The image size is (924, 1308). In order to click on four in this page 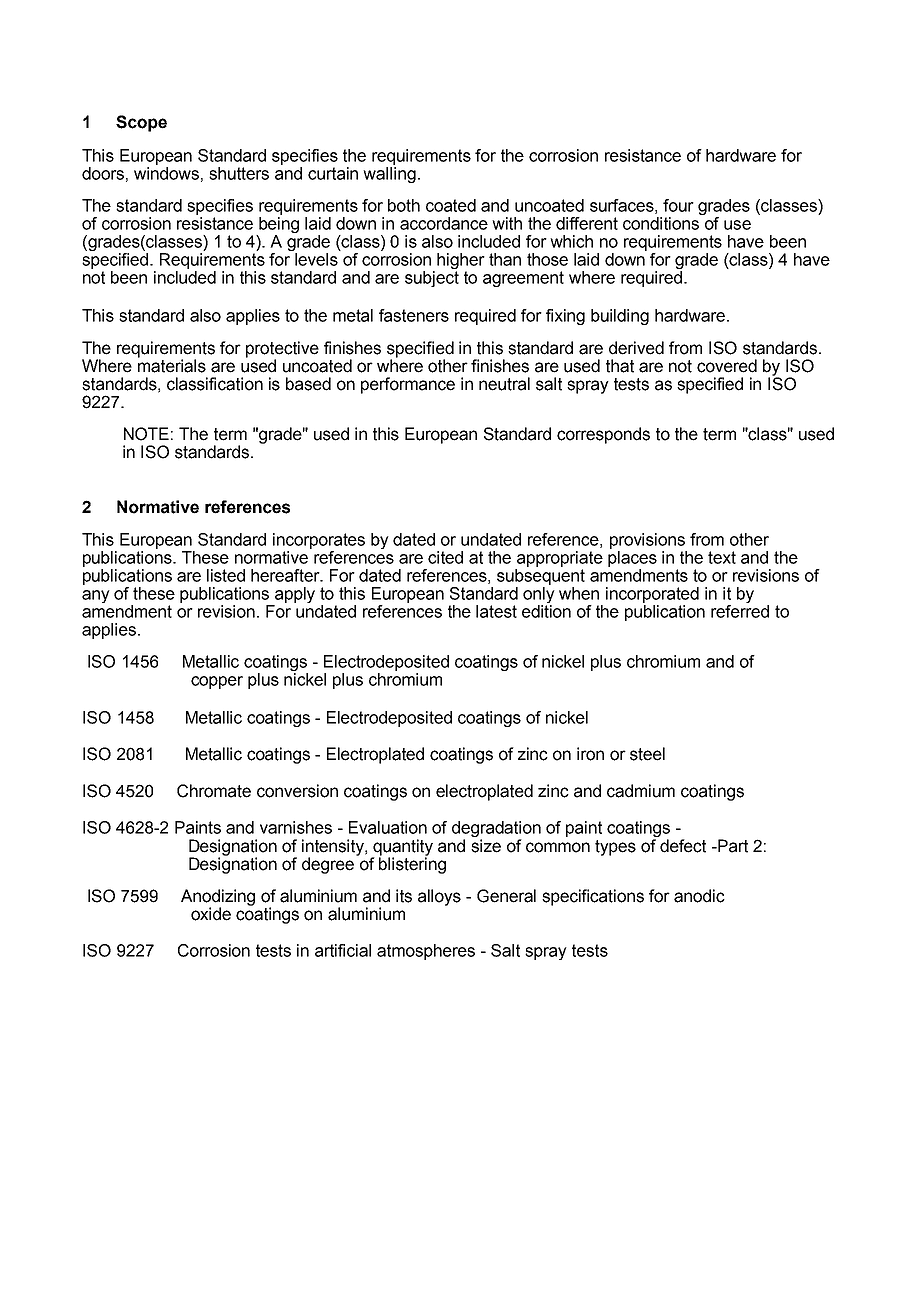, I will do `click(678, 205)`.
